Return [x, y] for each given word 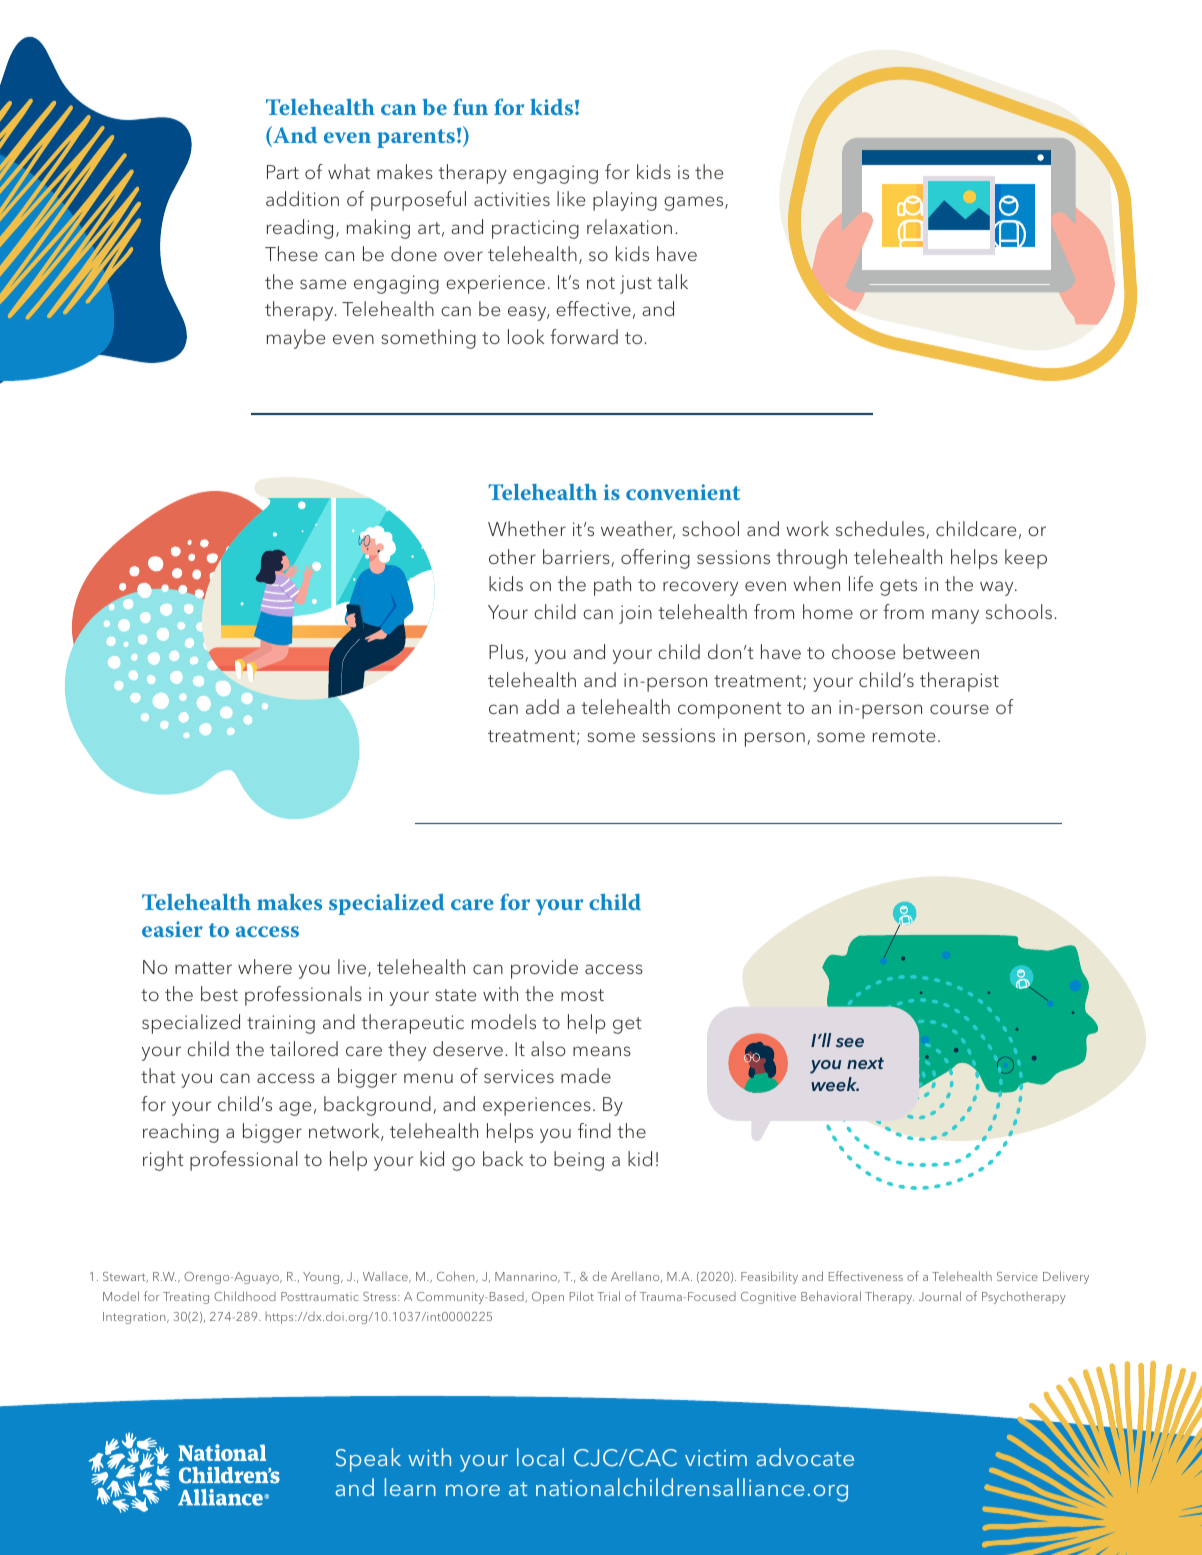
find [594, 1130]
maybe [296, 339]
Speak [368, 1460]
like [571, 198]
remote [904, 736]
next [865, 1063]
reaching [181, 1133]
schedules [881, 530]
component [730, 710]
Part [283, 172]
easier [172, 929]
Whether [527, 528]
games [695, 203]
